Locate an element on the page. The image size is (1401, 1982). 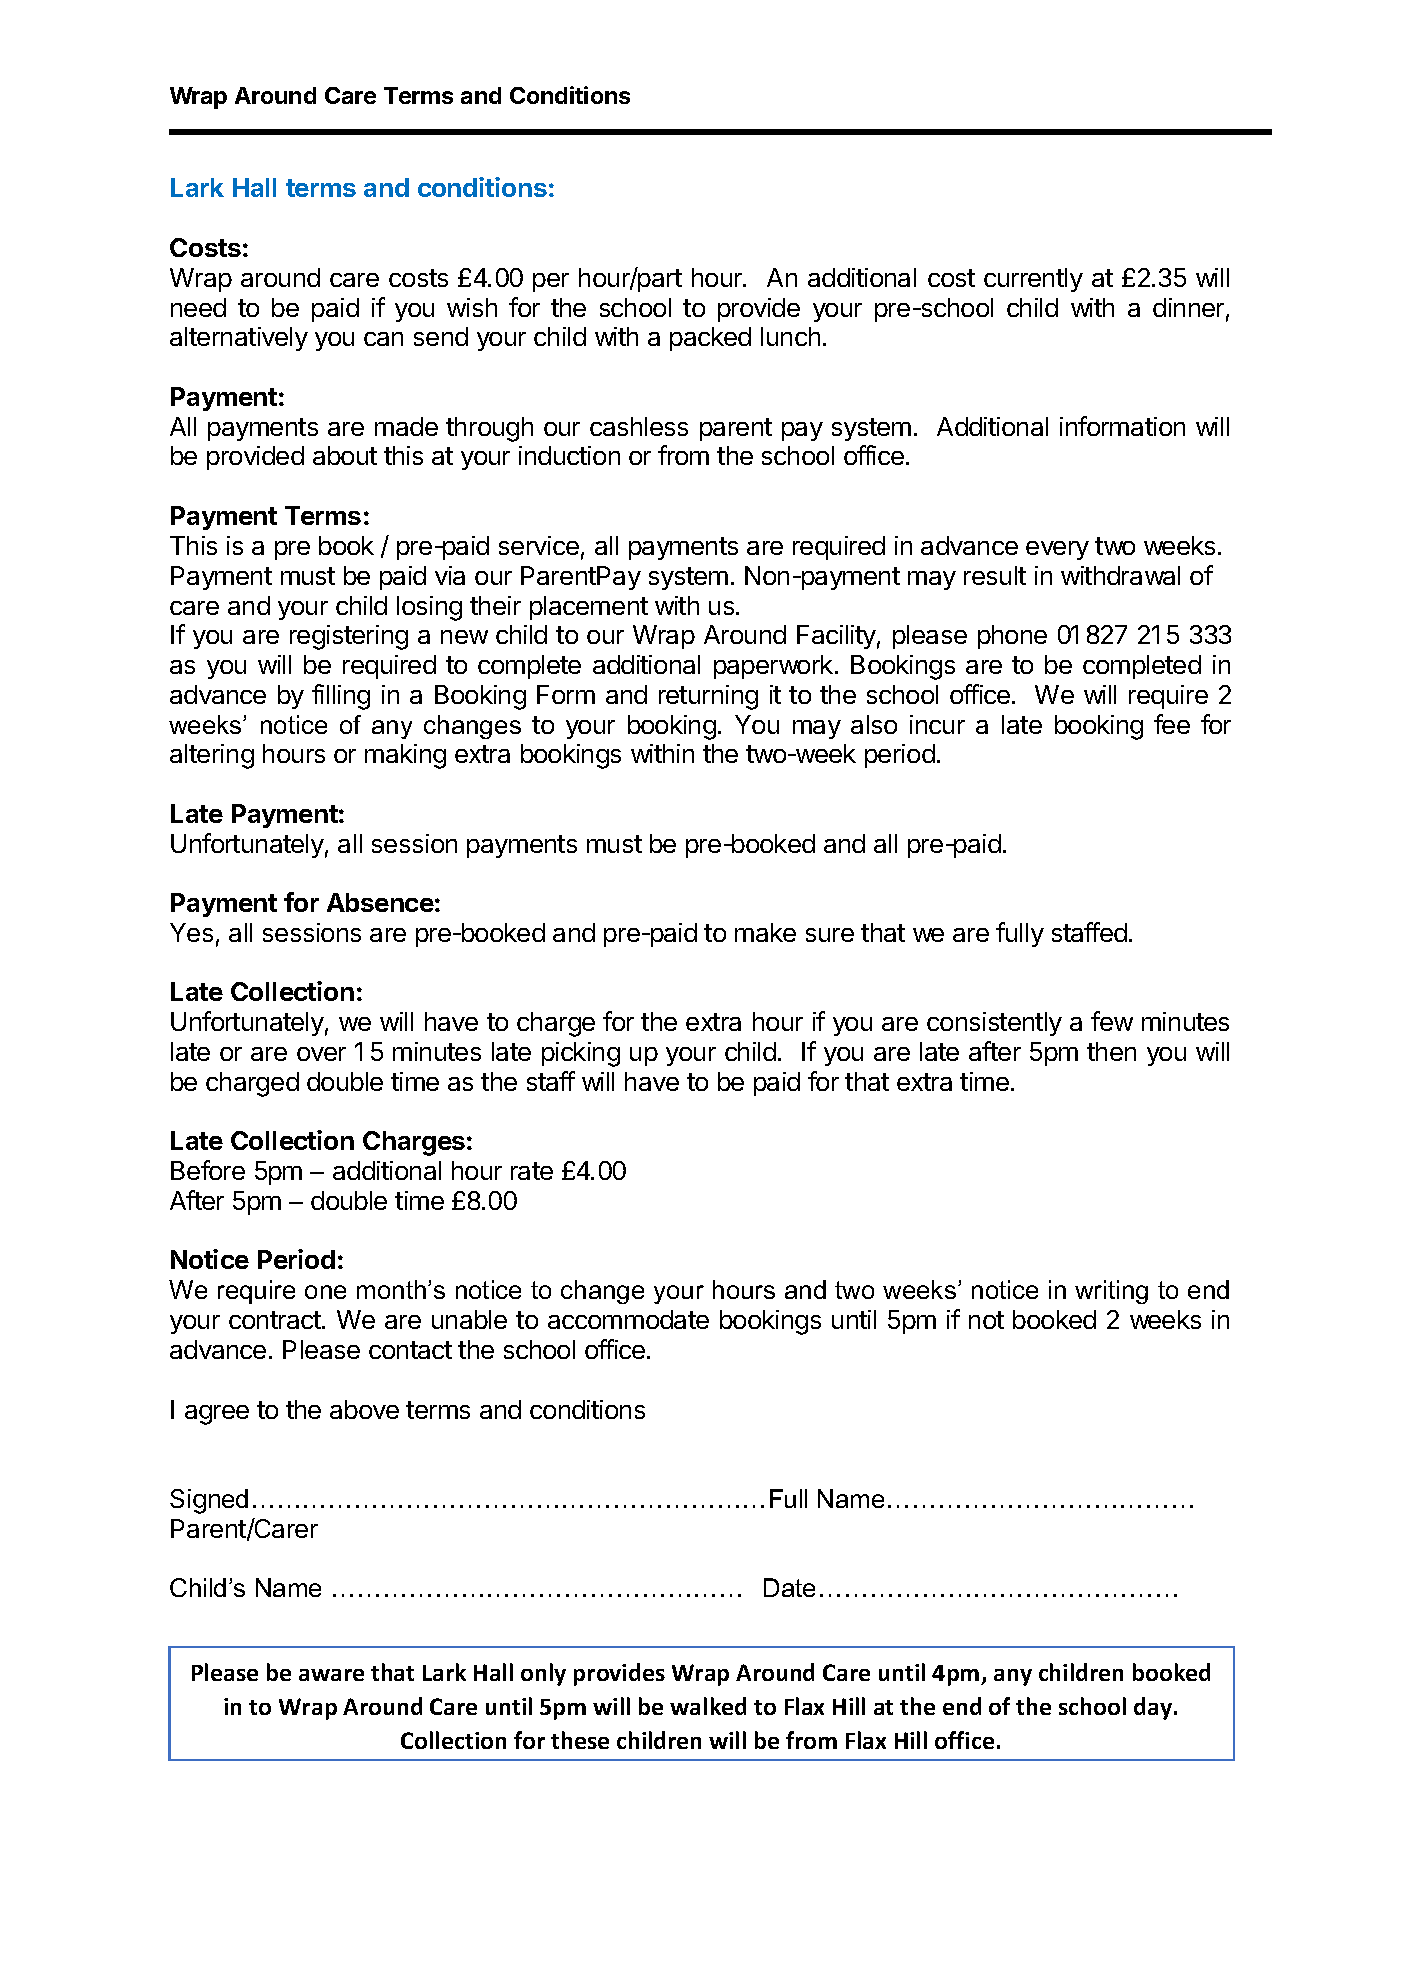
rate is located at coordinates (532, 1171).
